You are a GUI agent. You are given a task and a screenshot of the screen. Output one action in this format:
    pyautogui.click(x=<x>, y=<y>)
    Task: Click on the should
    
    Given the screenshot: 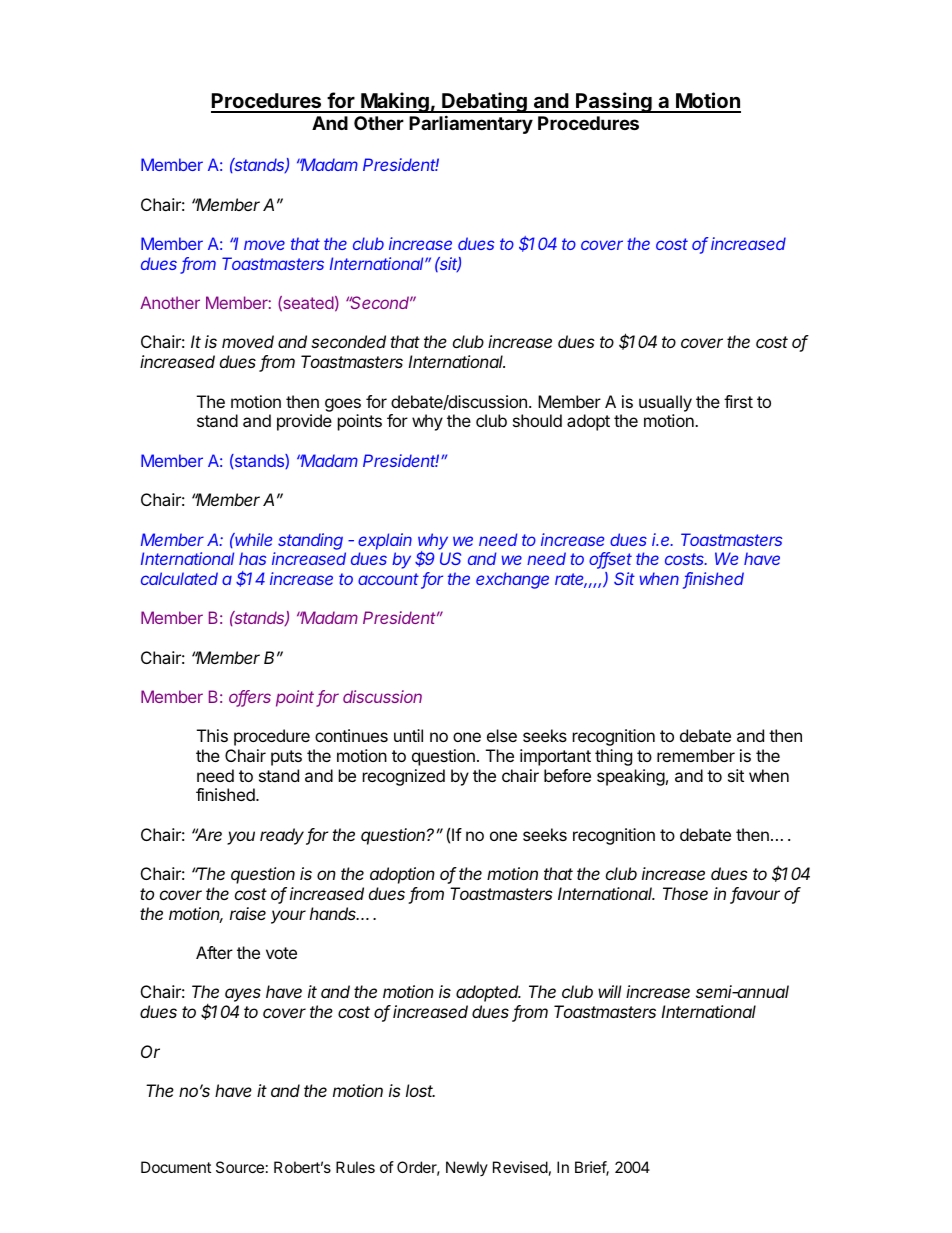 What is the action you would take?
    pyautogui.click(x=537, y=420)
